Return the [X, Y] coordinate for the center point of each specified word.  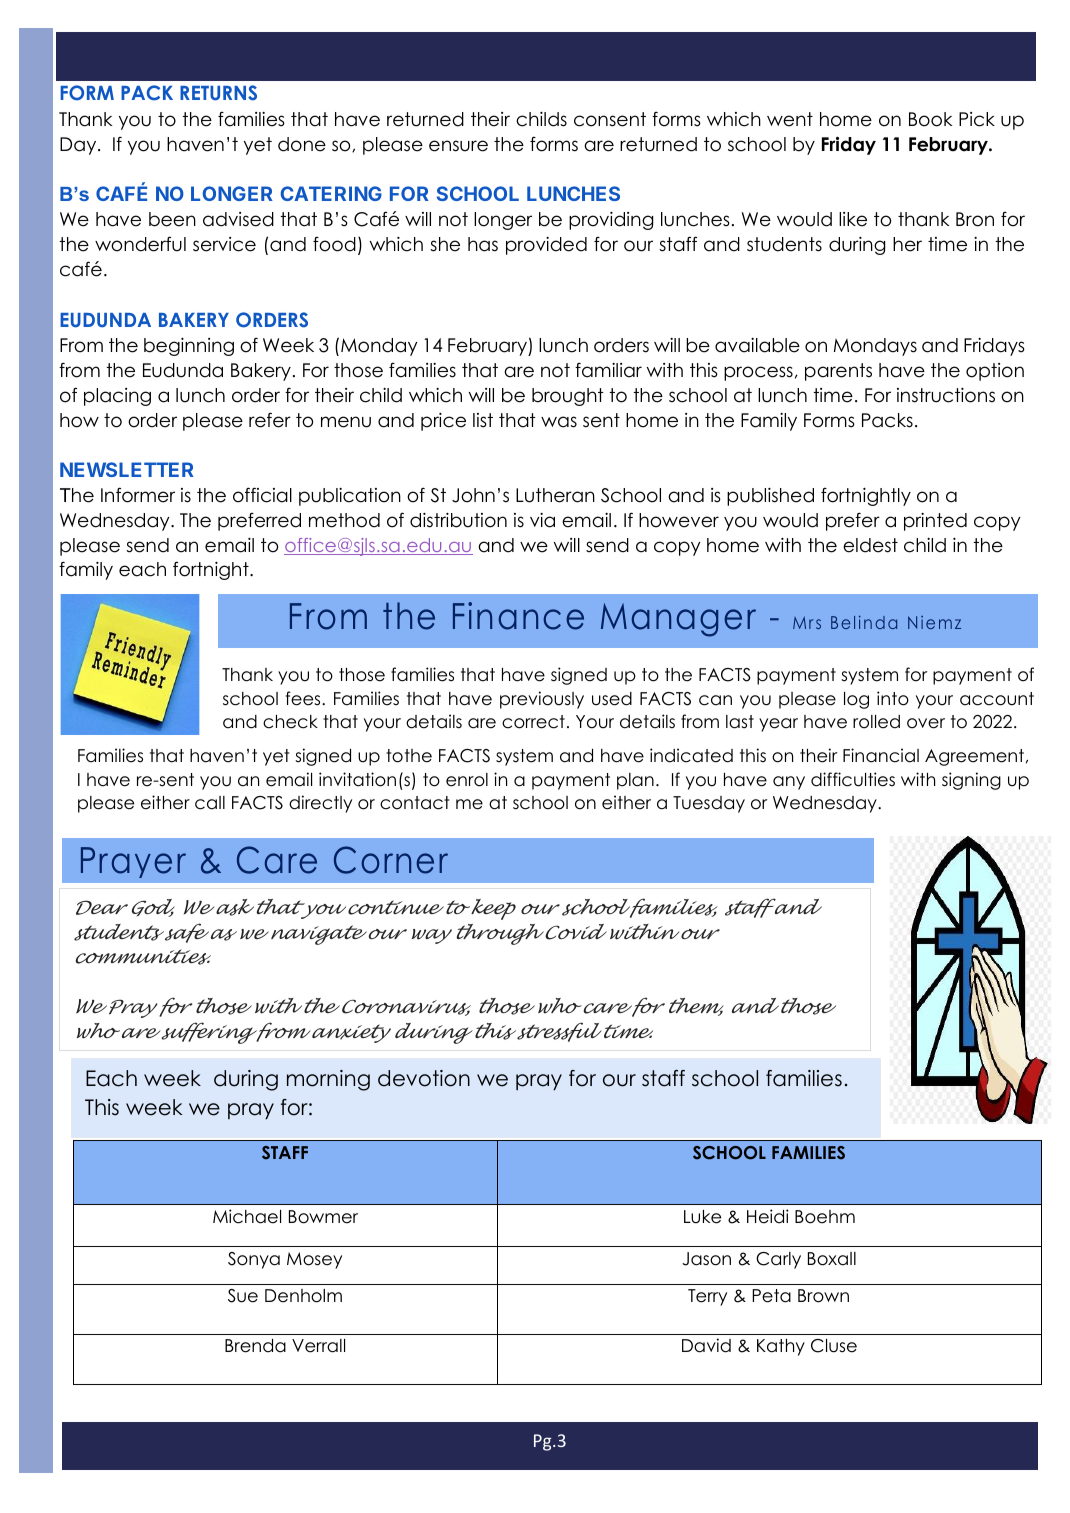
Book [930, 119]
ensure [458, 146]
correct [533, 722]
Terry [707, 1297]
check [290, 722]
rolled [876, 722]
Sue [243, 1296]
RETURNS [218, 93]
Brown [823, 1296]
